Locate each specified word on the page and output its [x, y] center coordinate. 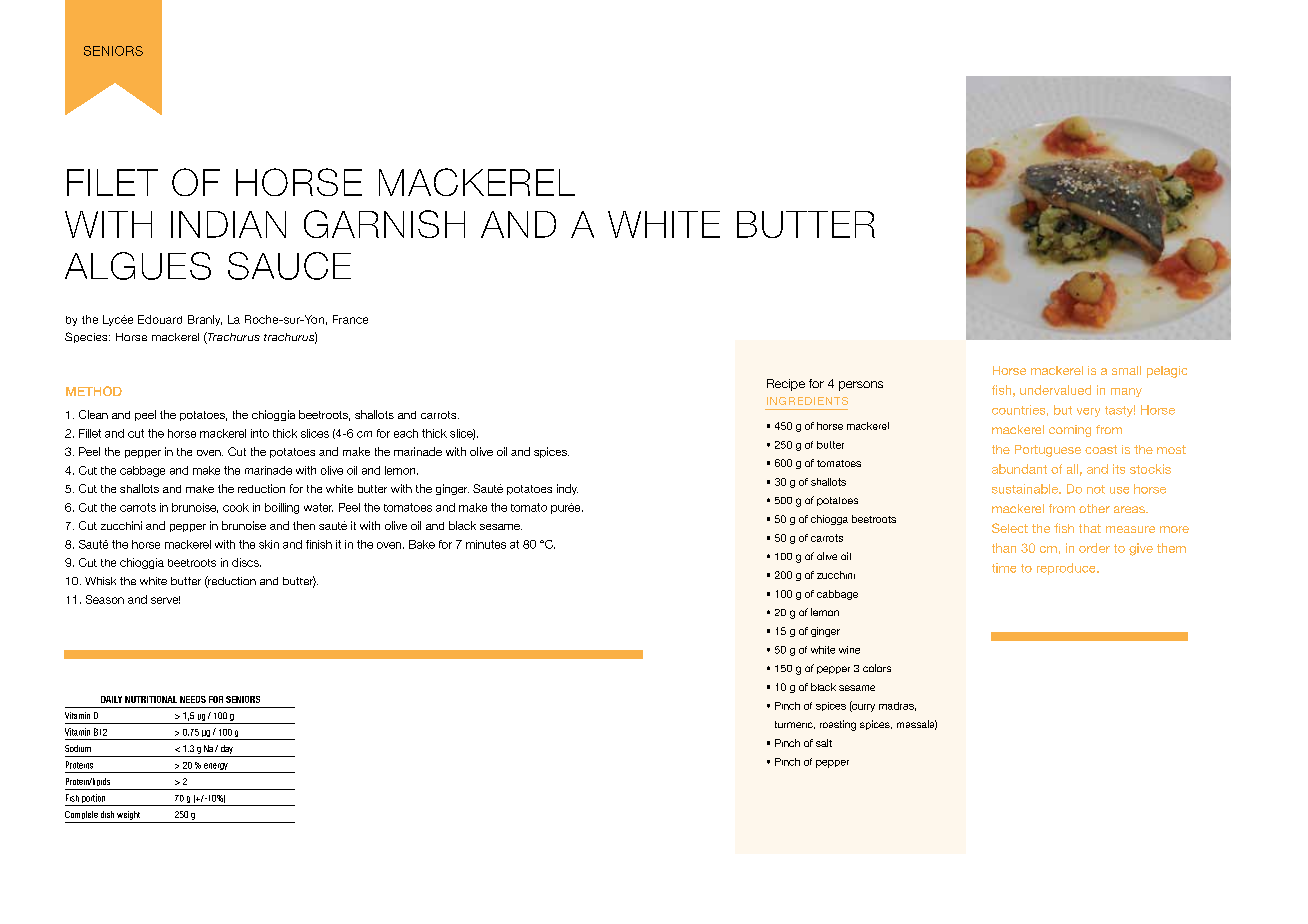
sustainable [1026, 489]
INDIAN [228, 224]
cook [236, 507]
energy [216, 768]
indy [567, 489]
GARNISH [384, 224]
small [1126, 370]
